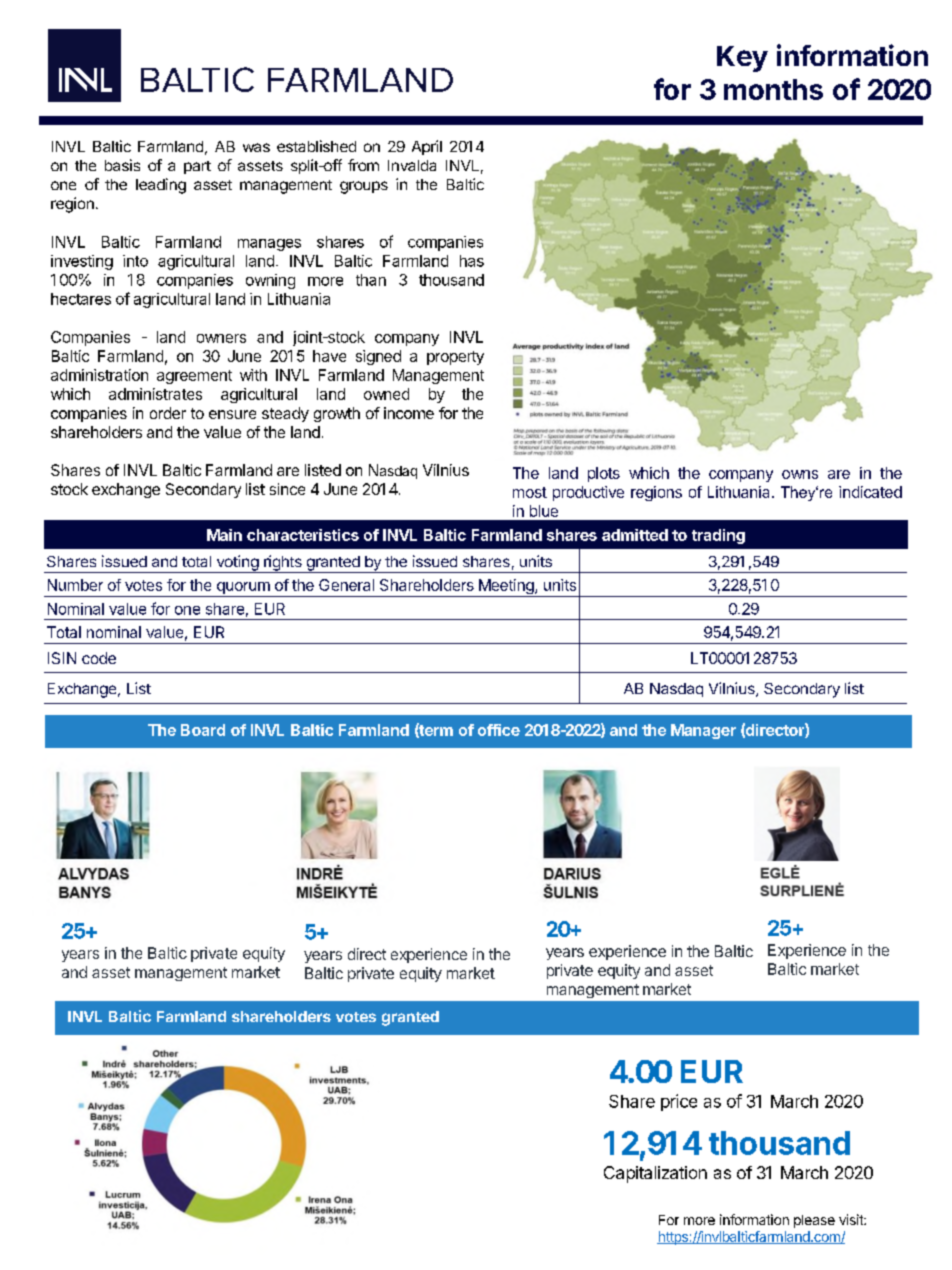  Describe the element at coordinates (427, 147) in the image. I see `April` at that location.
